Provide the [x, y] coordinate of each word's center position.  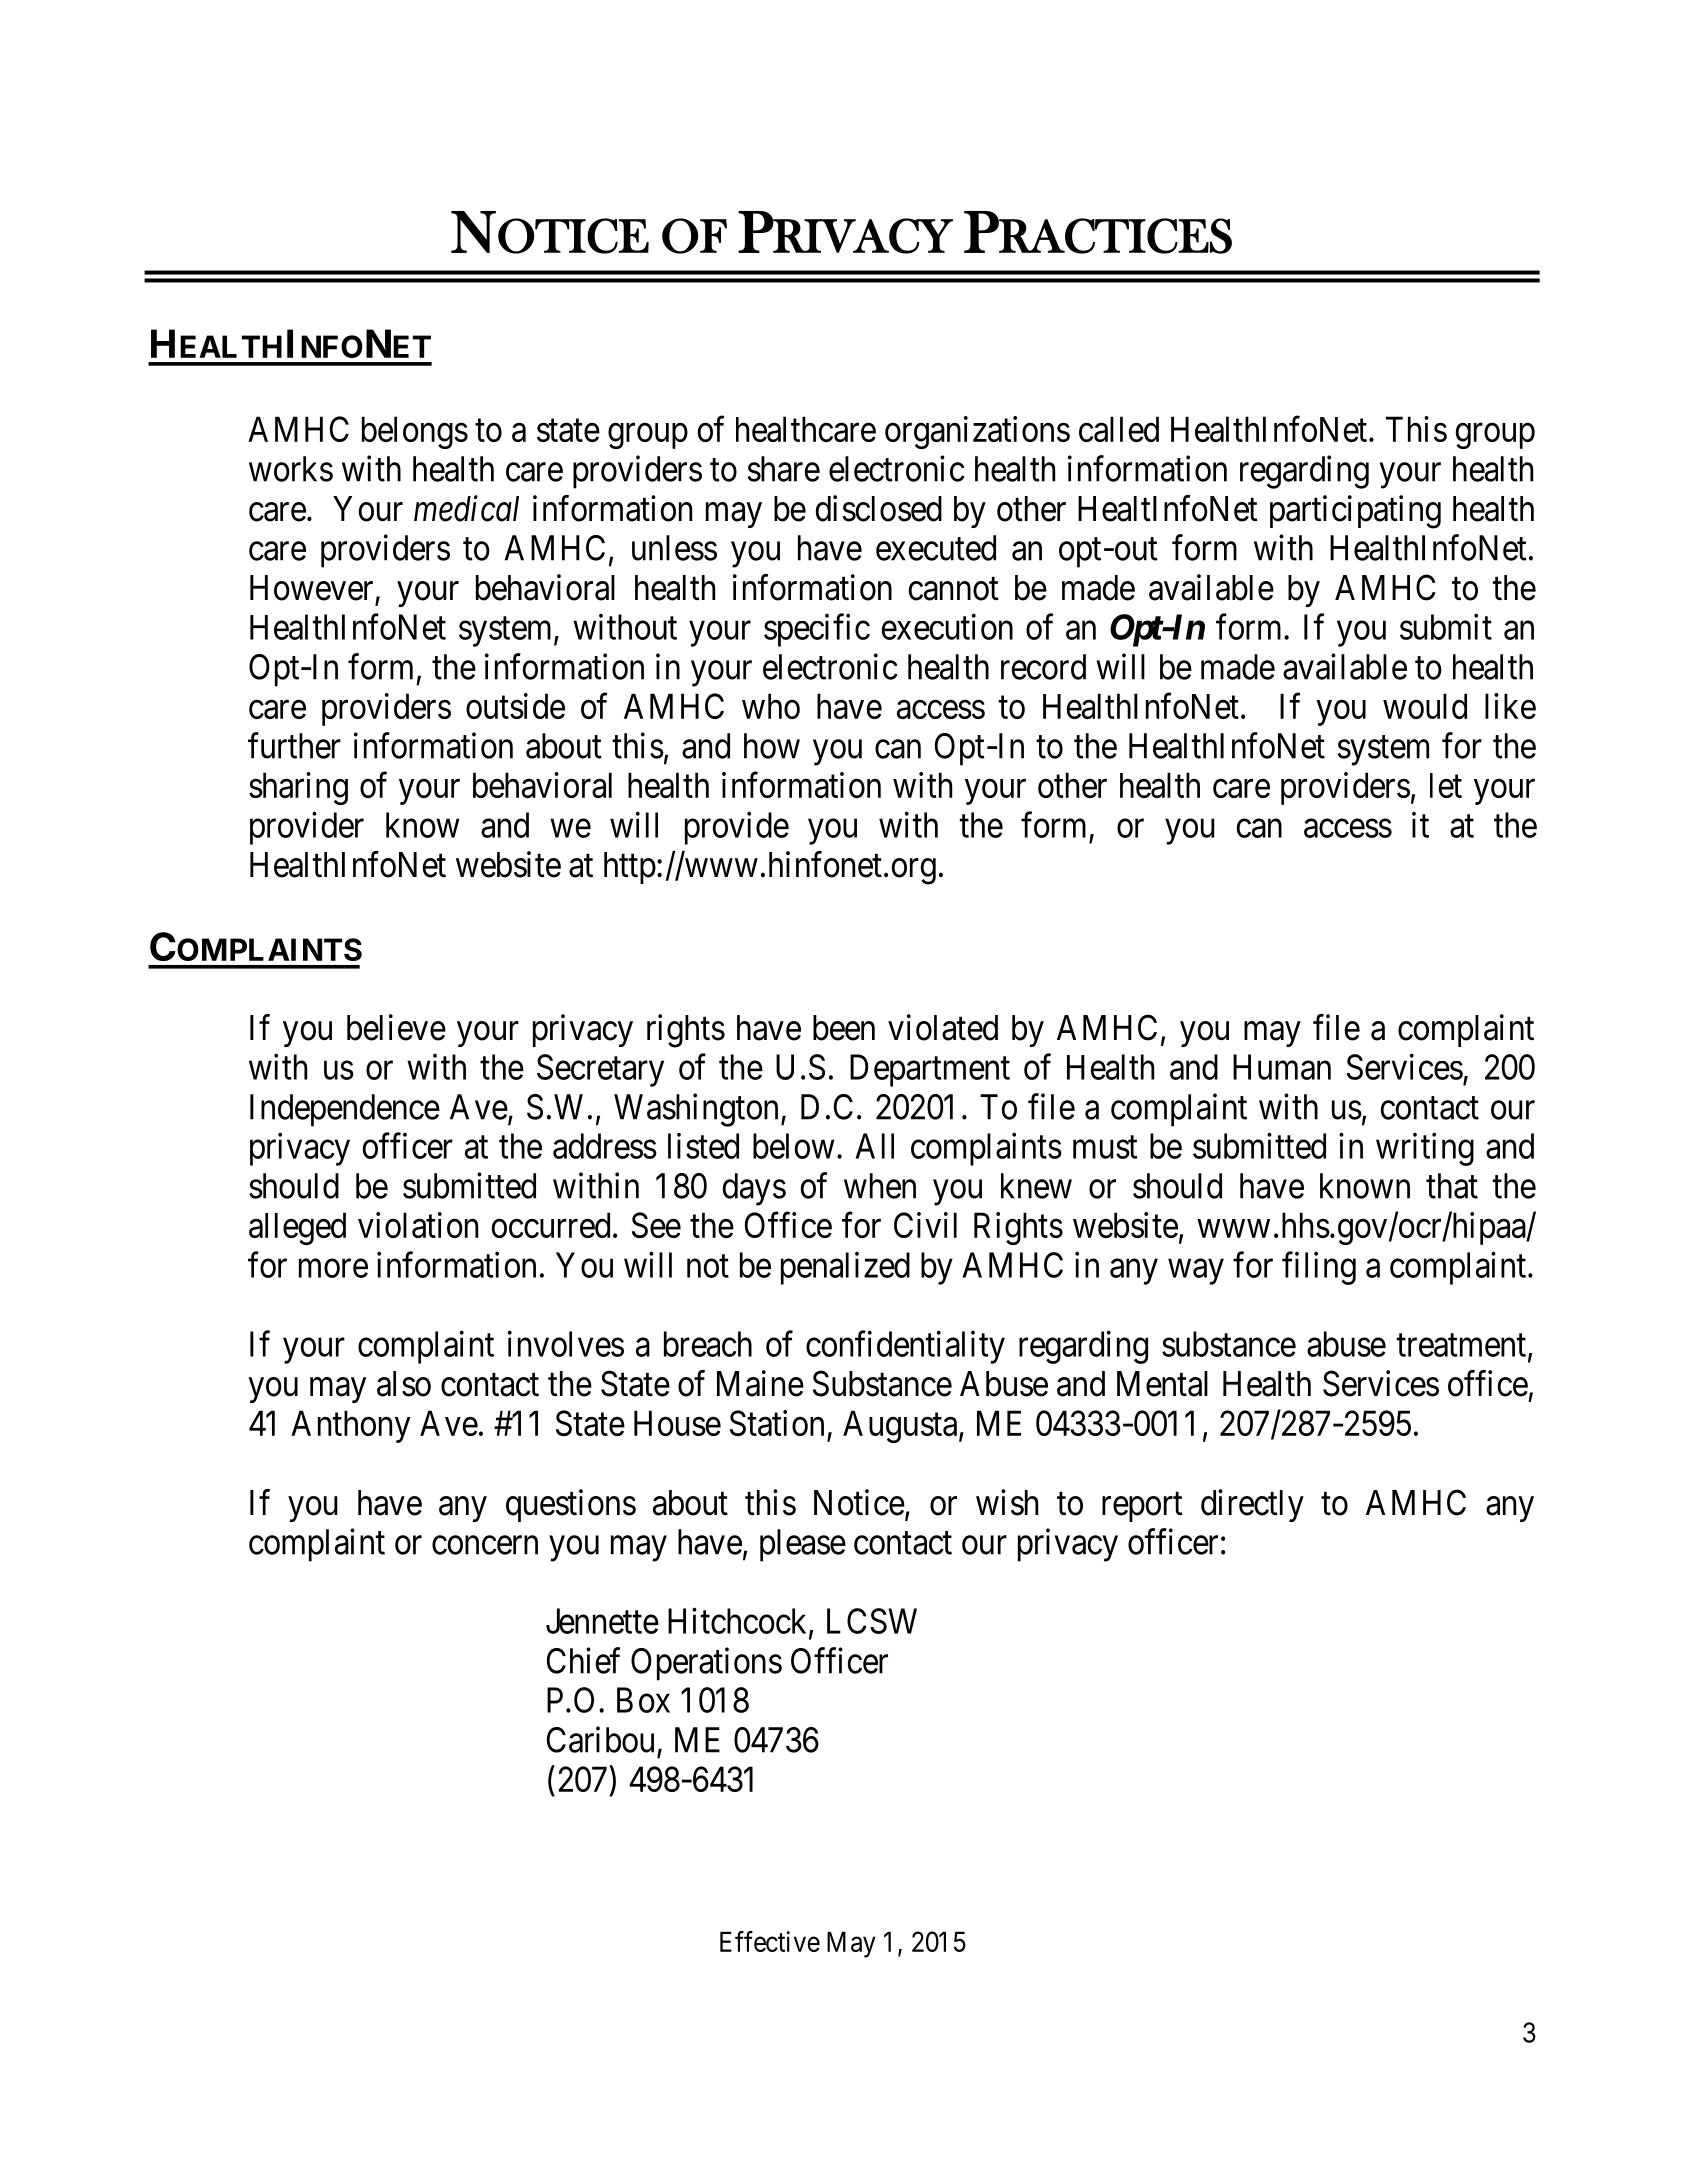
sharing [298, 788]
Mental [1162, 1384]
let [1446, 785]
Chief [583, 1660]
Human [1282, 1067]
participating [1355, 512]
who [771, 706]
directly [1252, 1505]
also [404, 1384]
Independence [345, 1110]
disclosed [879, 508]
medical [466, 508]
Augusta [901, 1426]
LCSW [872, 1621]
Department [930, 1070]
